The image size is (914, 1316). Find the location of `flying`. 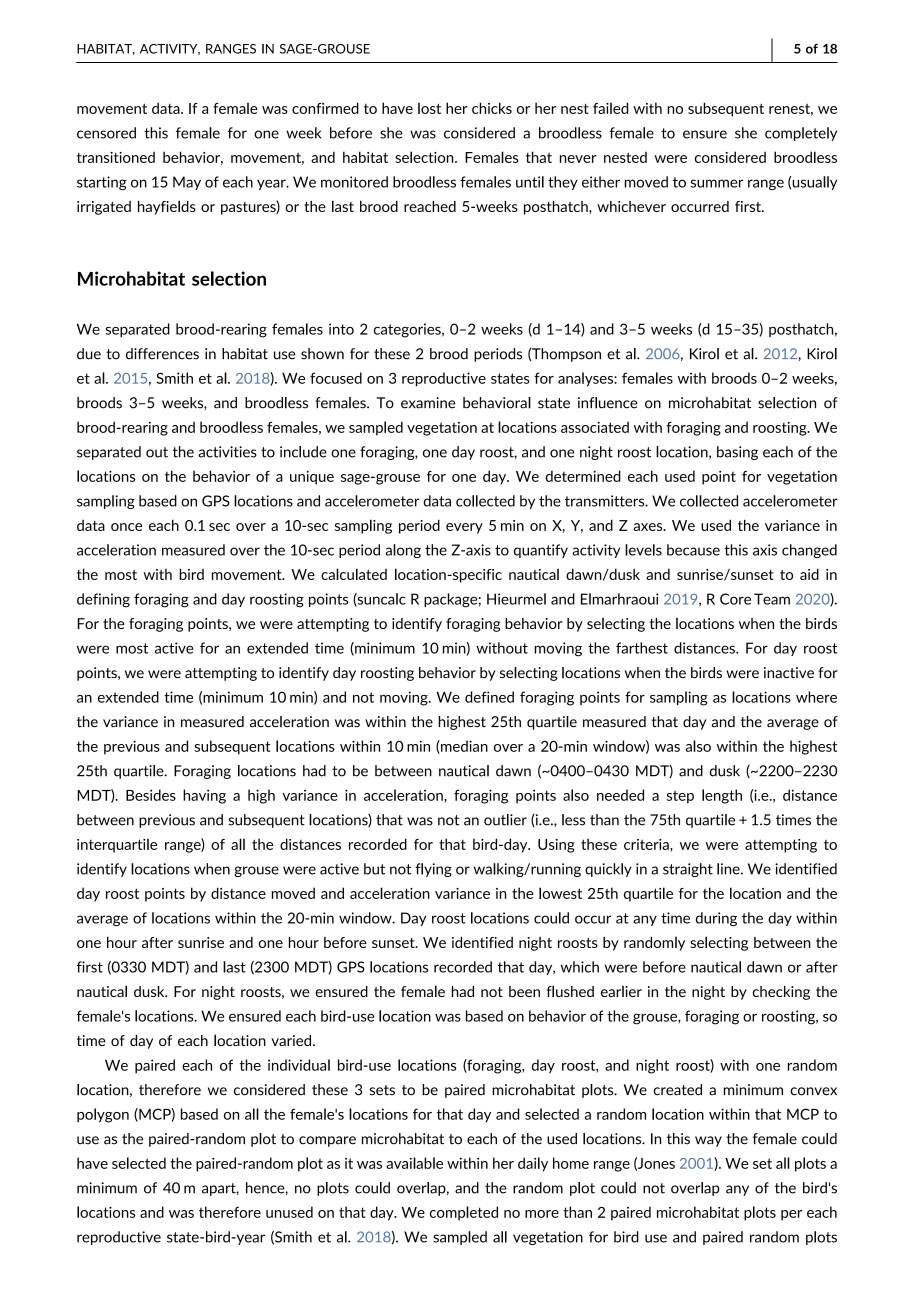

flying is located at coordinates (433, 870).
